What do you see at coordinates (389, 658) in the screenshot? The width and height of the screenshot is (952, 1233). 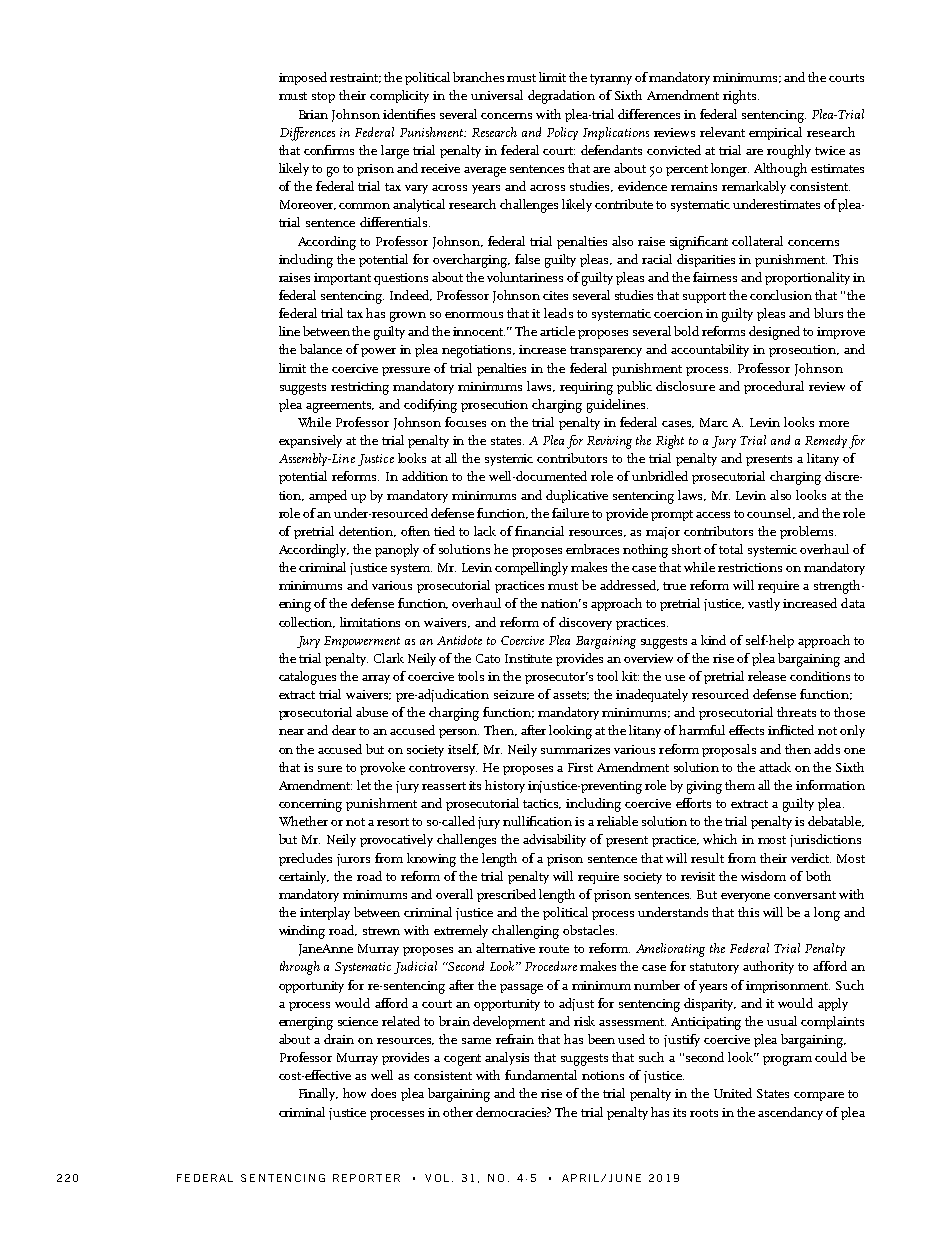 I see `Clark` at bounding box center [389, 658].
